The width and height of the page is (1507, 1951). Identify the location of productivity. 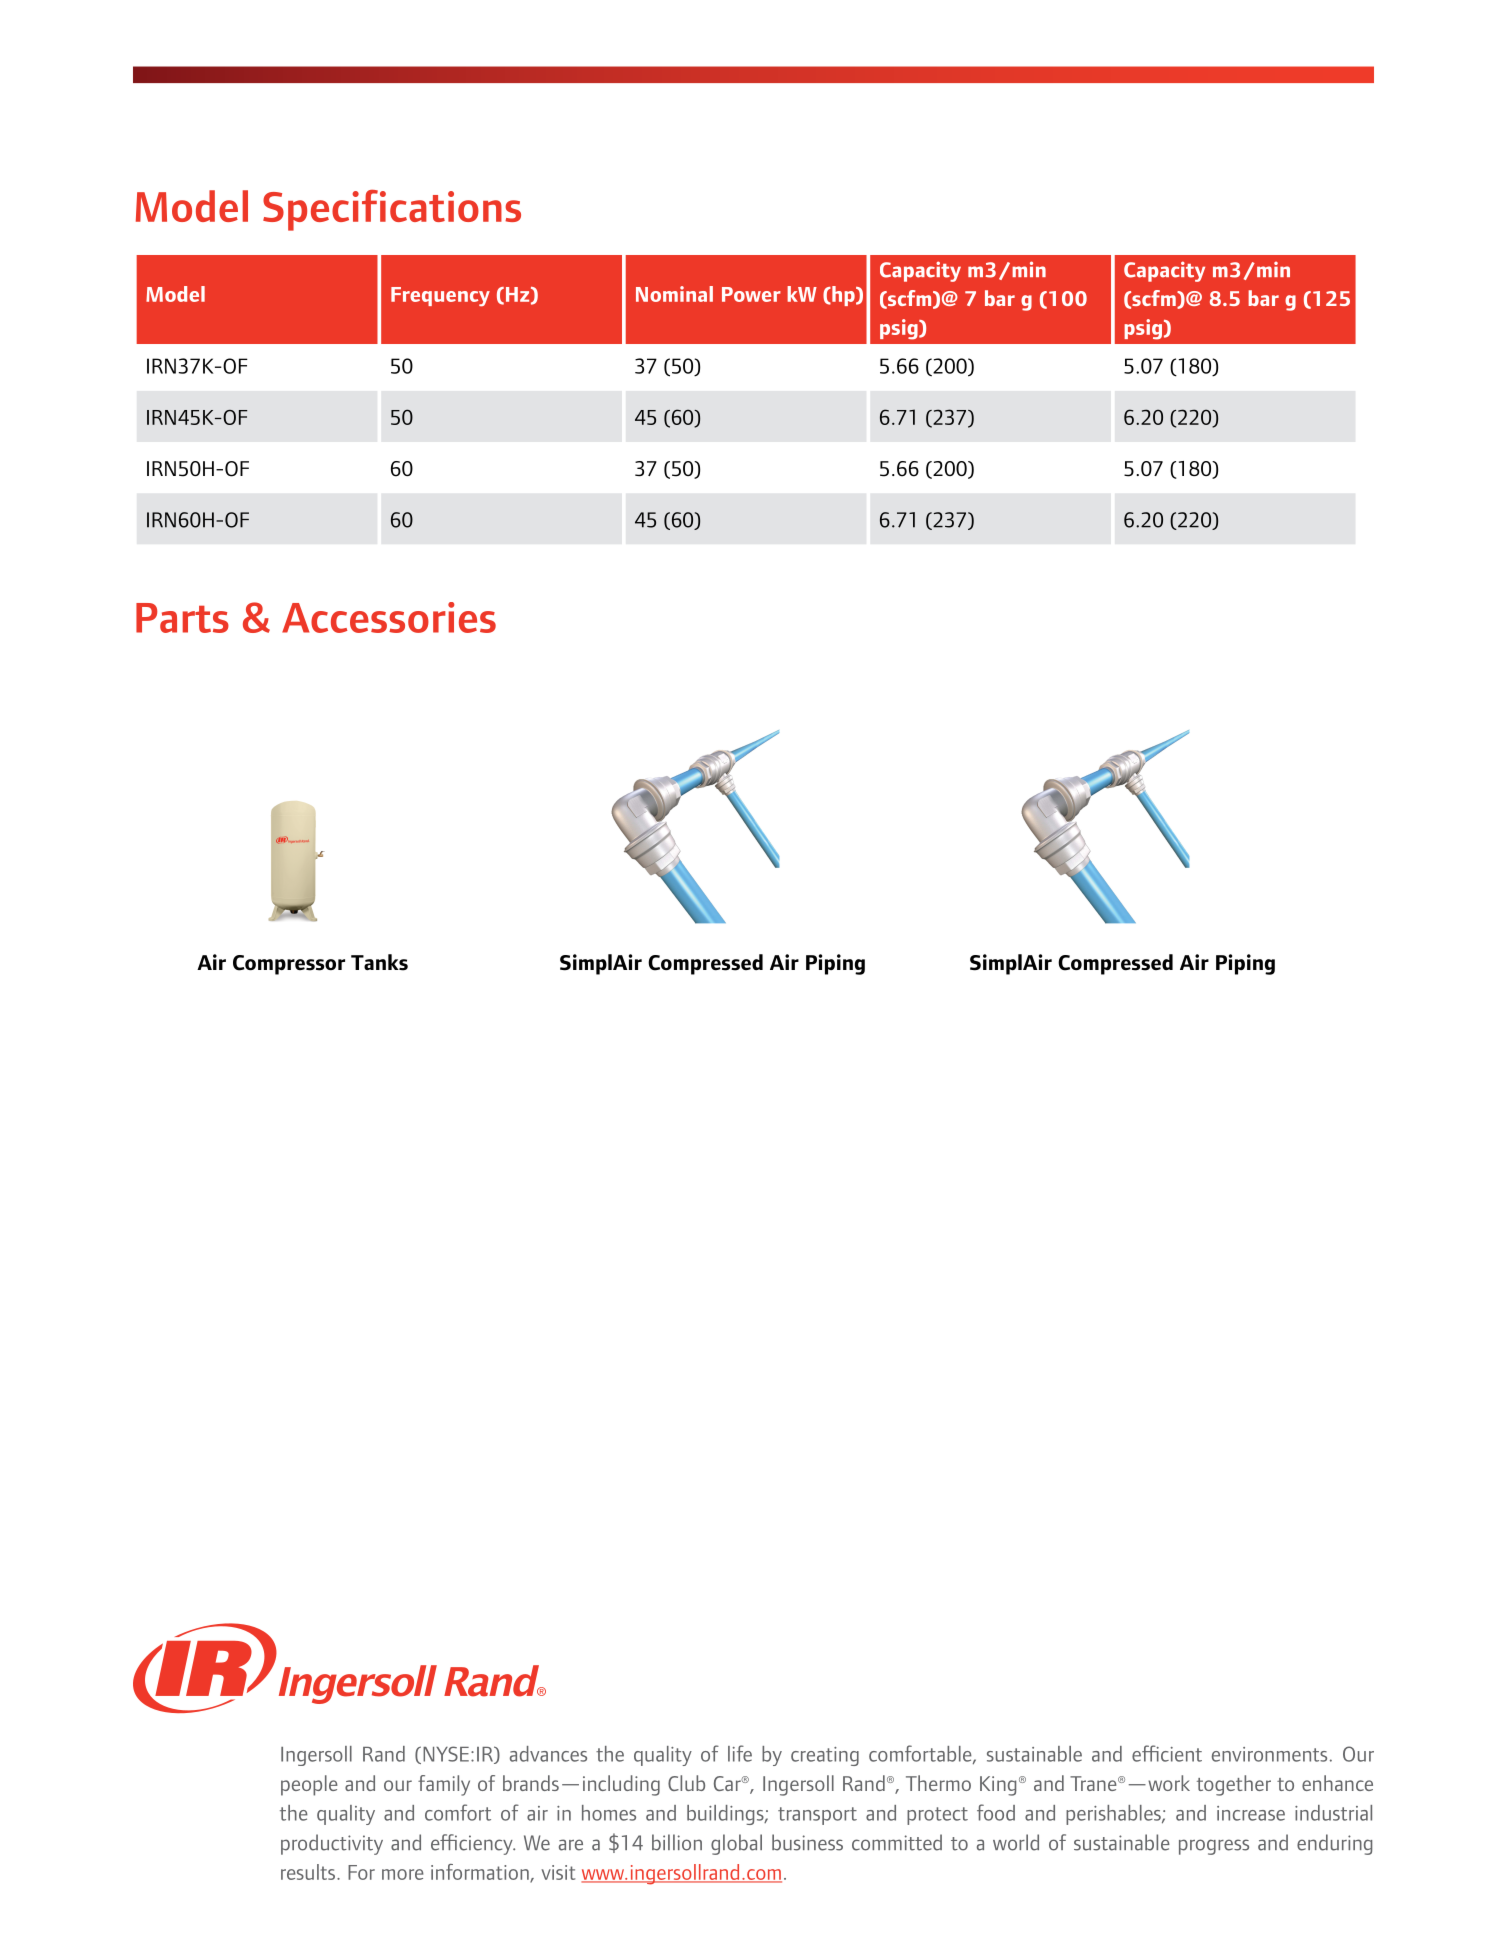
(332, 1844).
